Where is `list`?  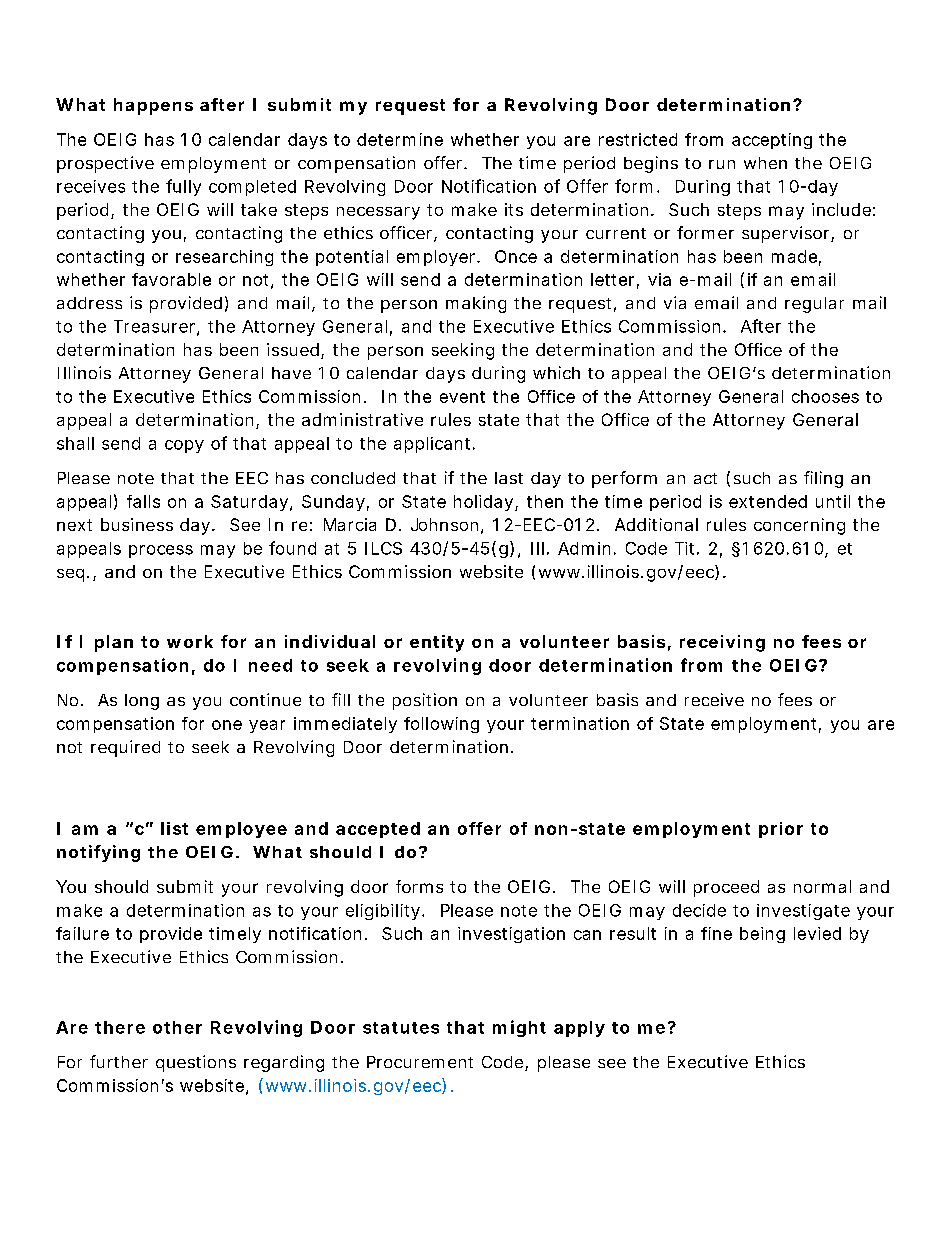
list is located at coordinates (174, 828).
